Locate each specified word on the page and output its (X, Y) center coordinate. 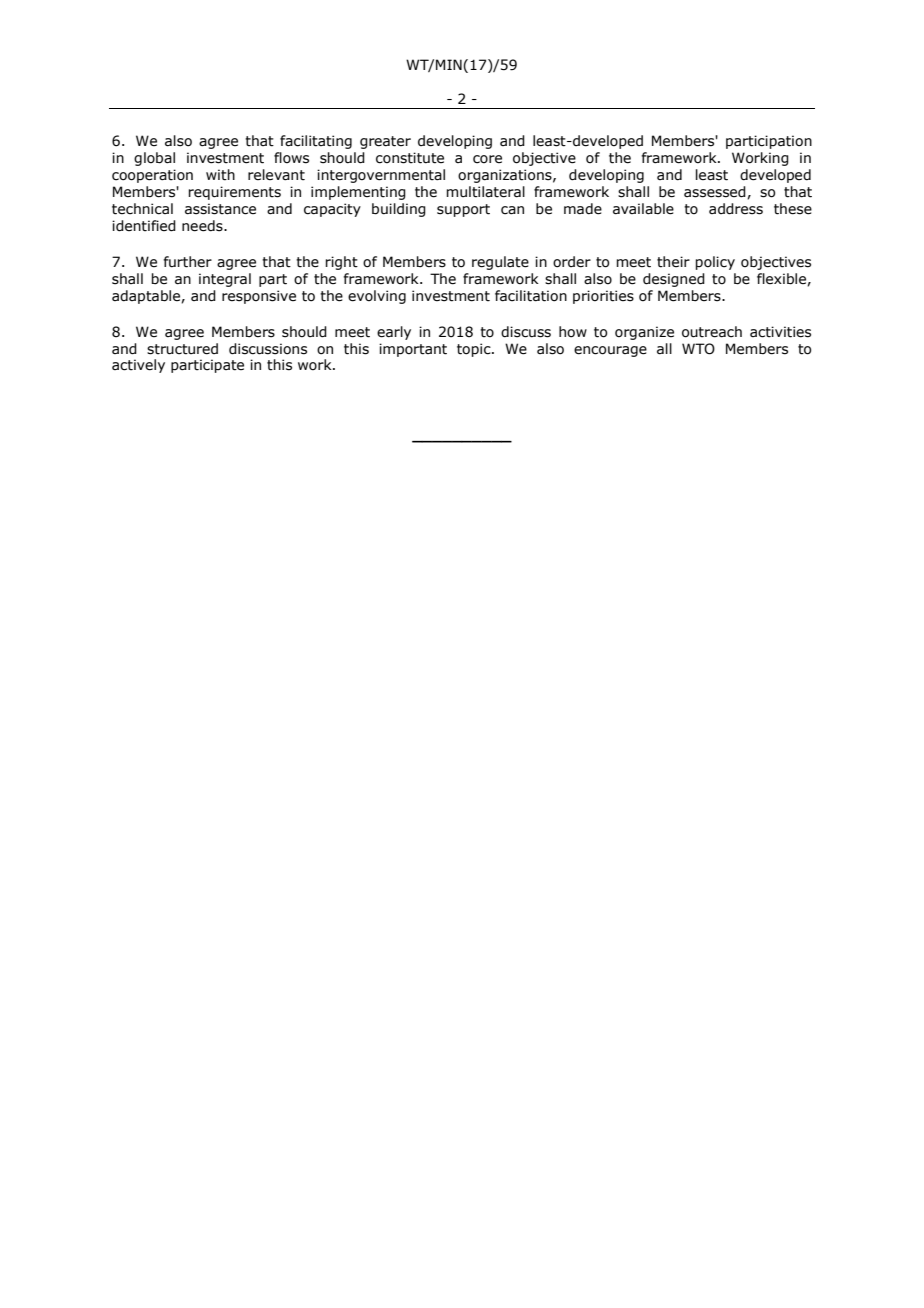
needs (203, 226)
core (487, 159)
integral (225, 280)
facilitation (531, 296)
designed (674, 280)
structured (182, 349)
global (154, 159)
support (463, 210)
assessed (716, 192)
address (736, 209)
